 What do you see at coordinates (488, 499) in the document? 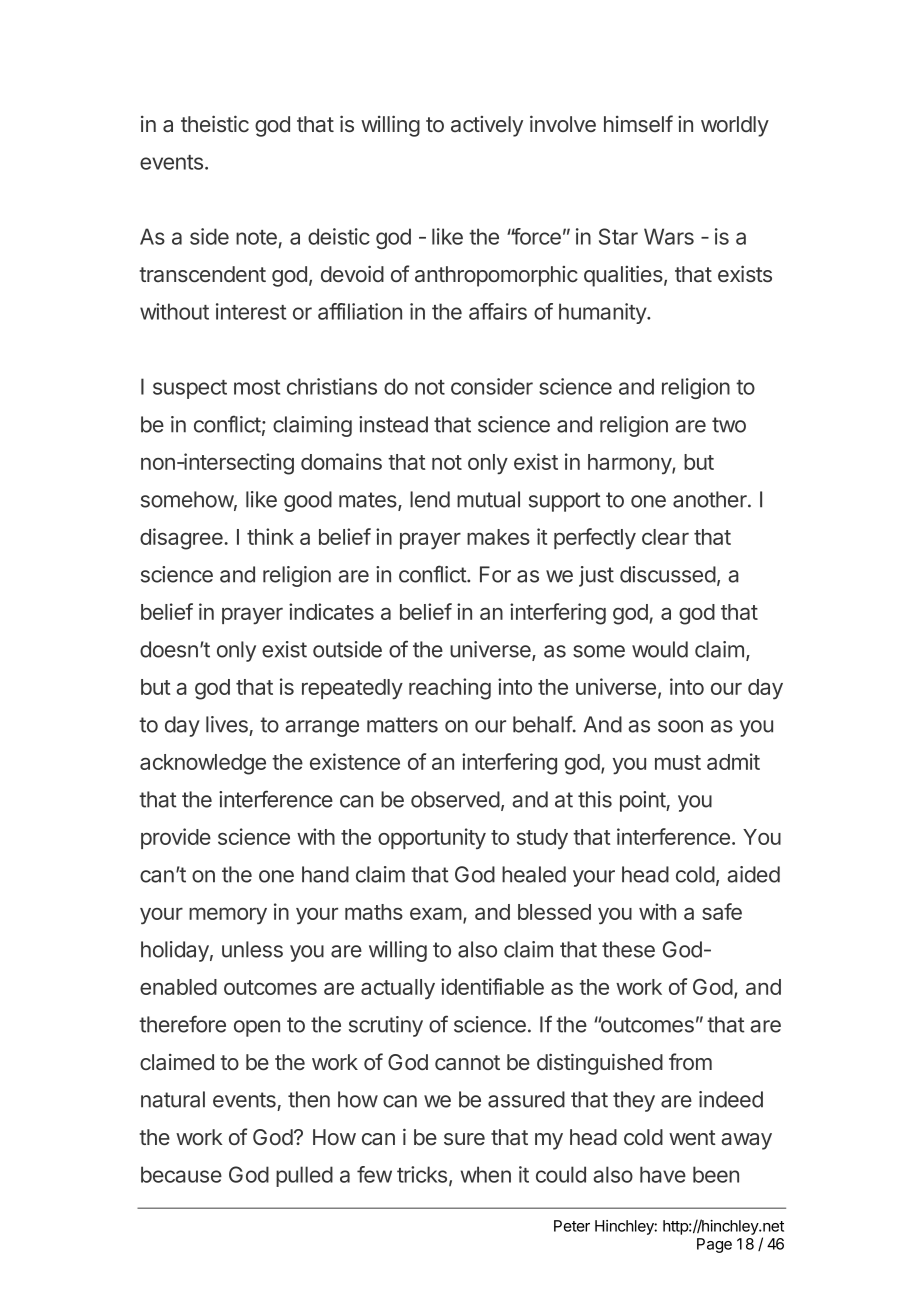
I see `mutual` at bounding box center [488, 499].
